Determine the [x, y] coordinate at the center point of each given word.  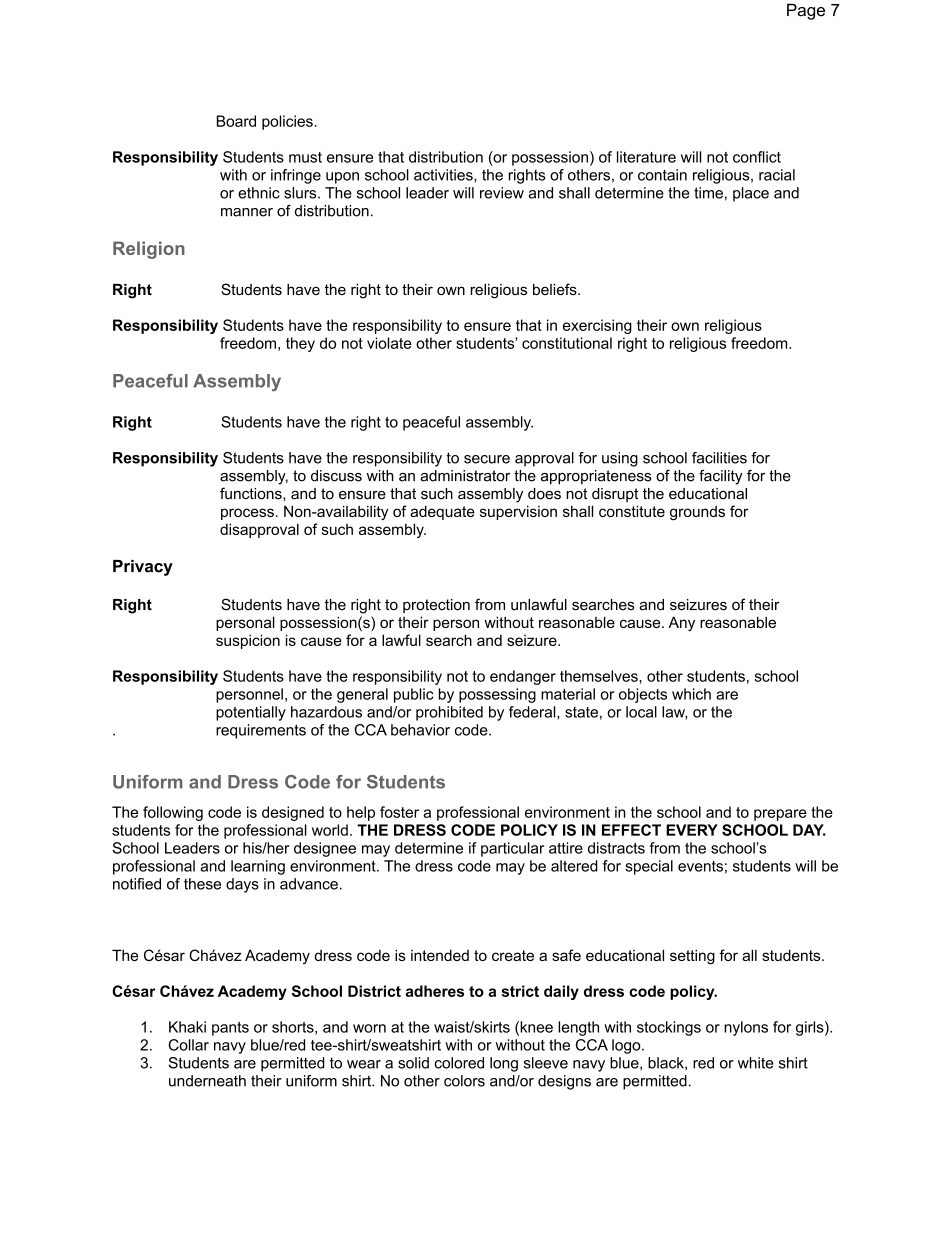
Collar [188, 1045]
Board [236, 121]
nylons [746, 1028]
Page [806, 11]
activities [444, 175]
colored [459, 1063]
